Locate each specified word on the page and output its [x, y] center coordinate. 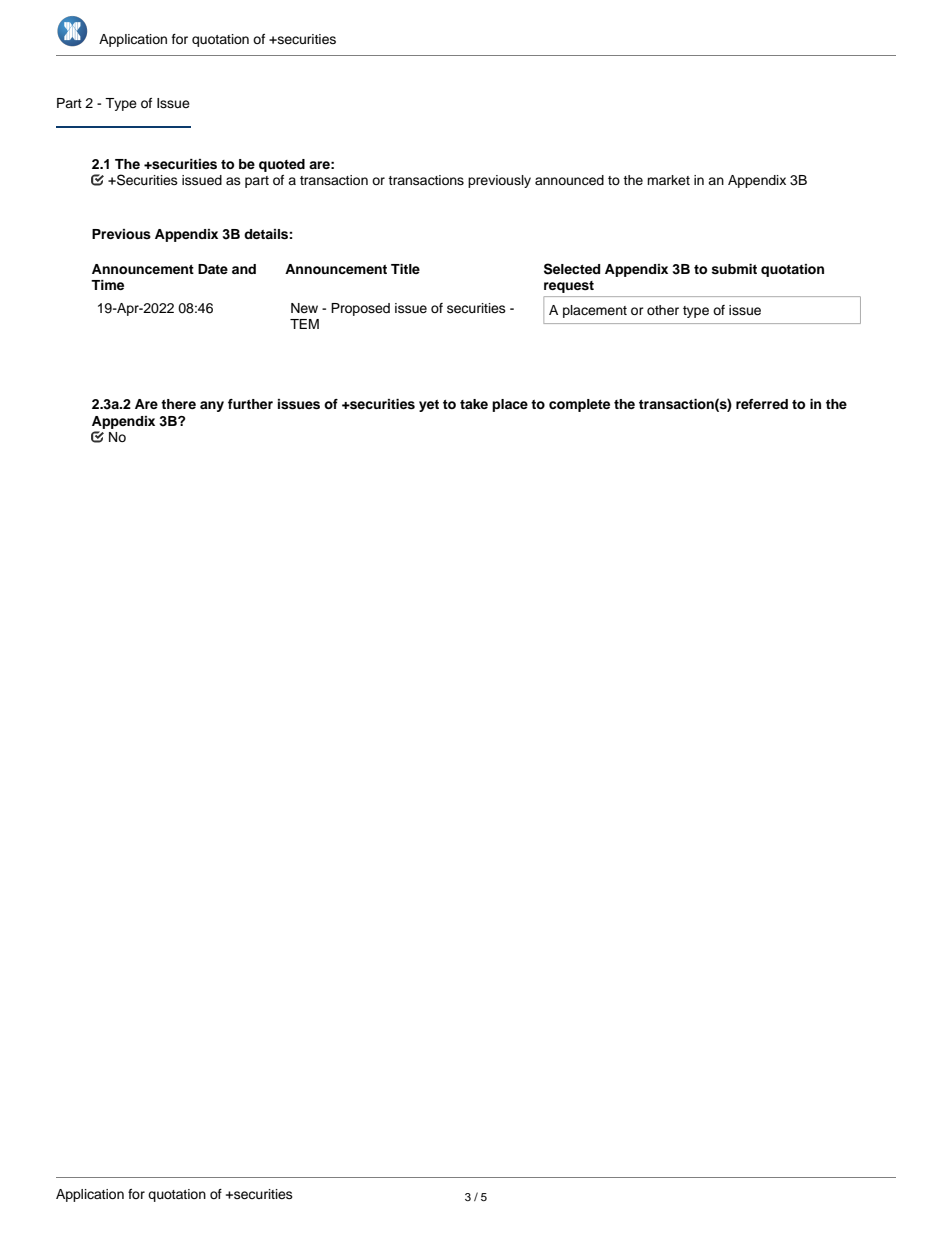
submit [734, 269]
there [178, 404]
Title [405, 269]
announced [569, 180]
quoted [282, 165]
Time [107, 285]
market [668, 180]
